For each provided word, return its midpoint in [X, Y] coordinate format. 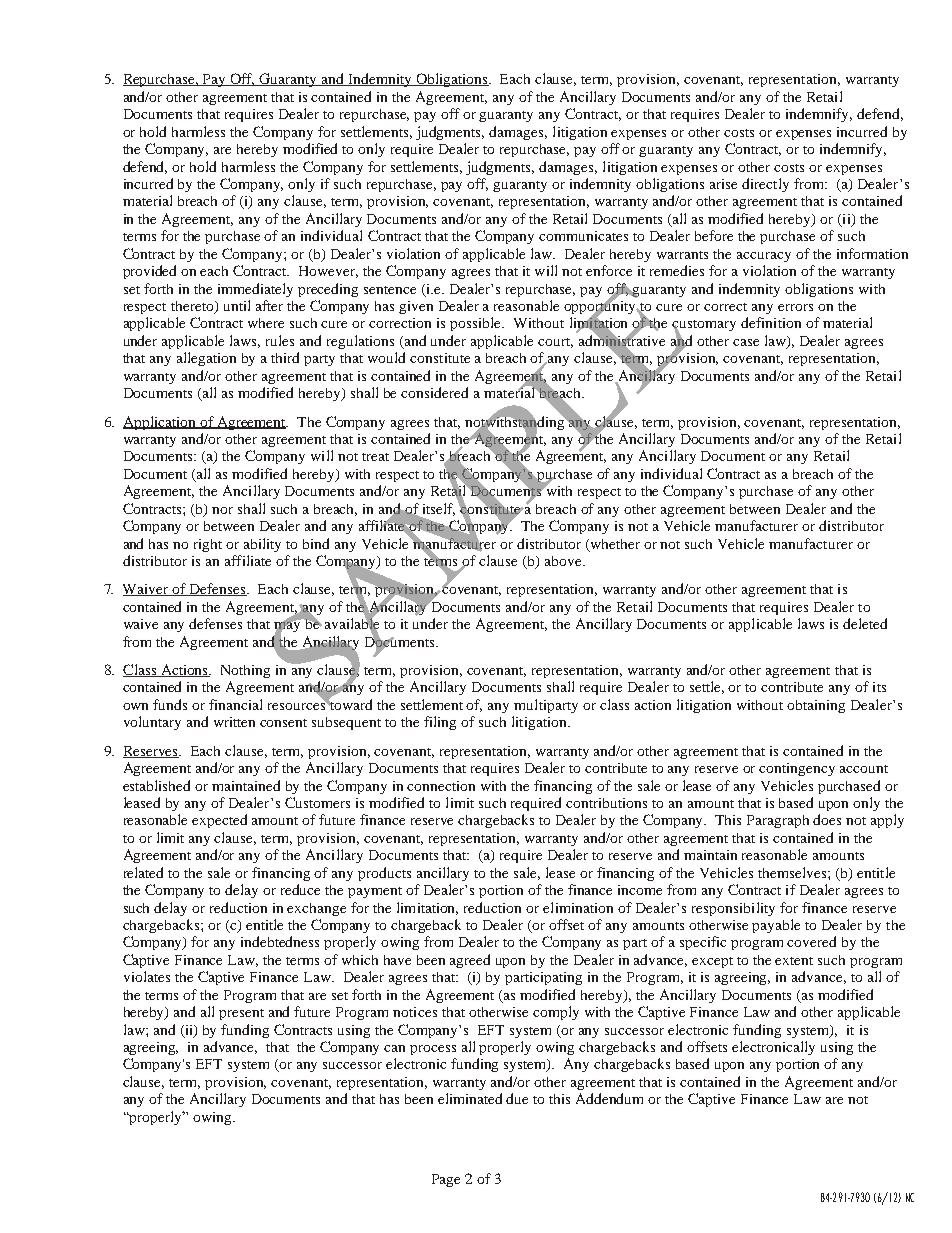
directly [765, 185]
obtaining [816, 706]
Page [446, 1180]
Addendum [609, 1098]
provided [149, 272]
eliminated [470, 1098]
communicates [583, 236]
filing [440, 723]
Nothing [245, 671]
